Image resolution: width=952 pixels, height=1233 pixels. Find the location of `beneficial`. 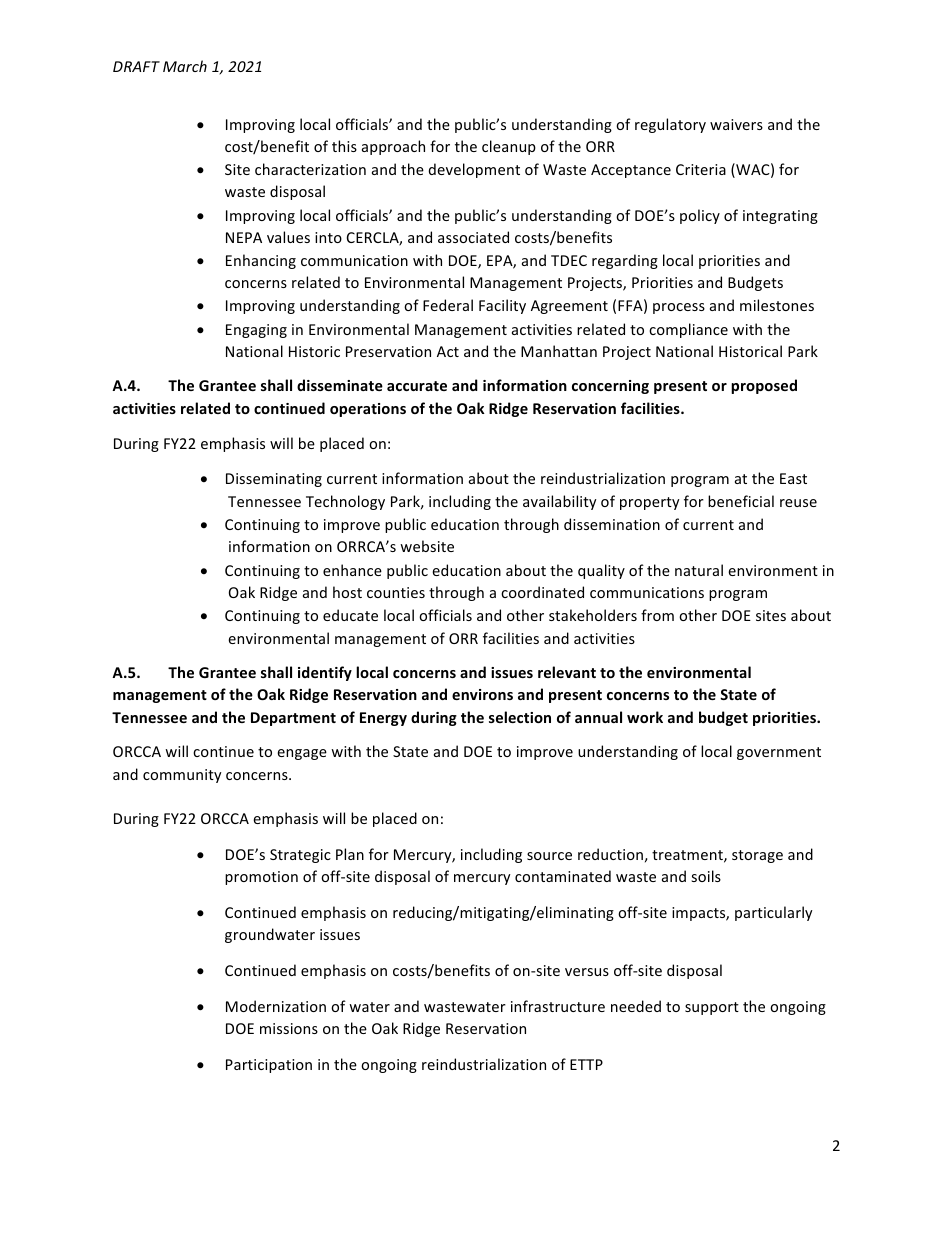

beneficial is located at coordinates (741, 501).
